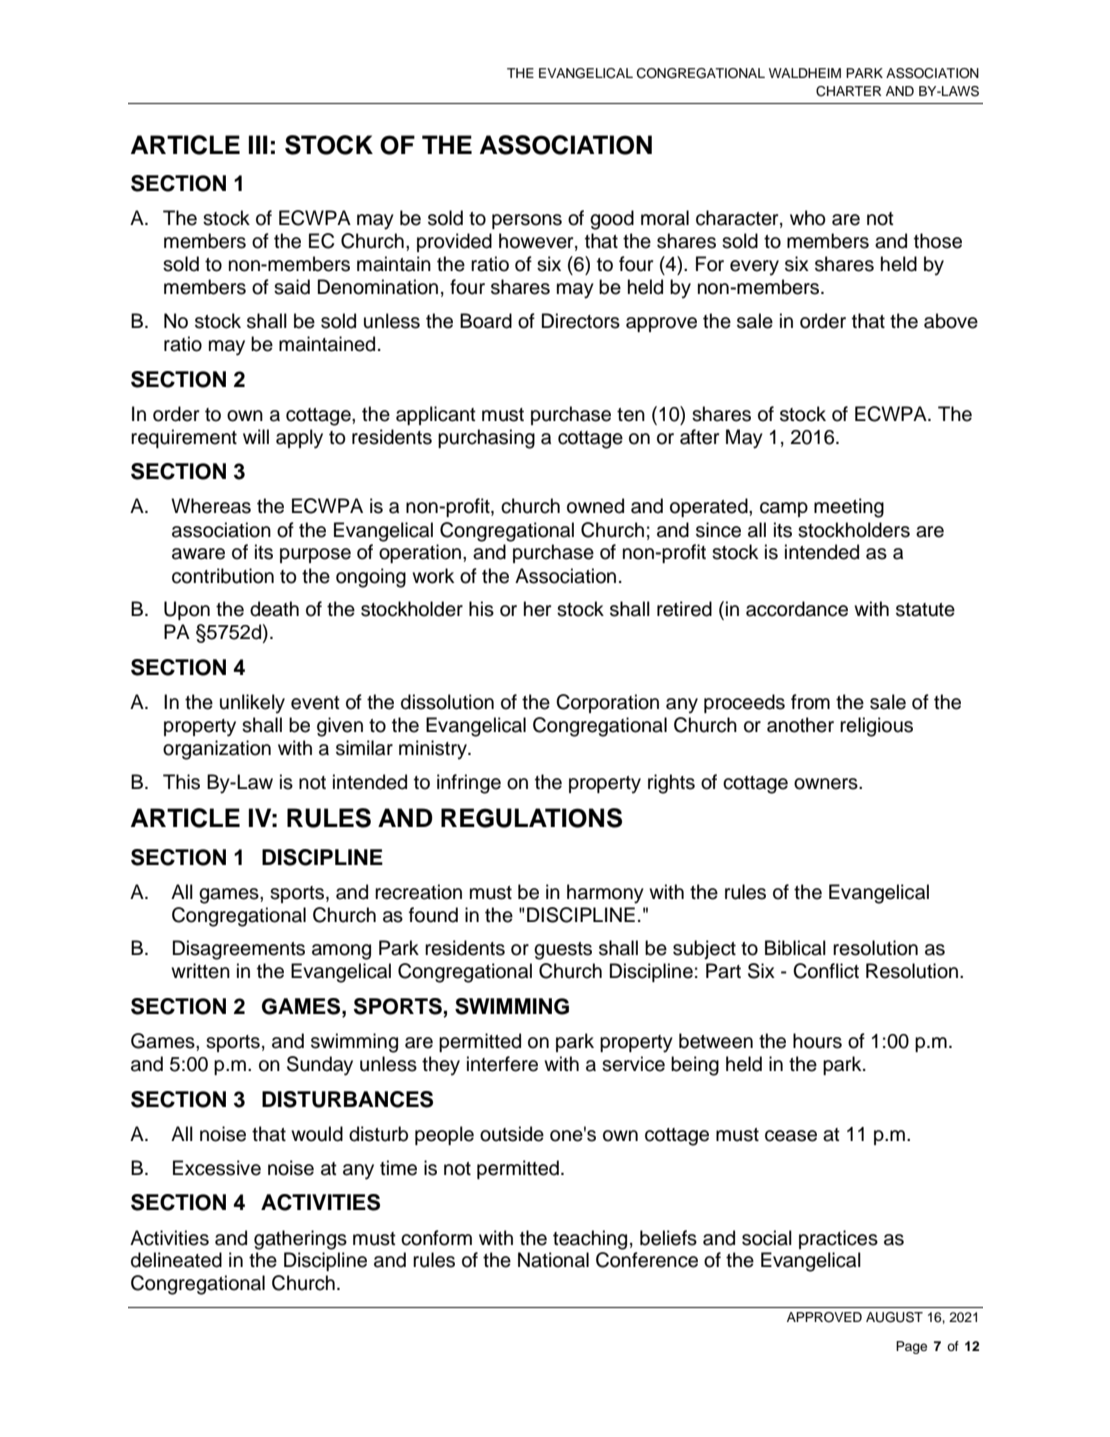 This screenshot has height=1437, width=1110. What do you see at coordinates (553, 1260) in the screenshot?
I see `National` at bounding box center [553, 1260].
